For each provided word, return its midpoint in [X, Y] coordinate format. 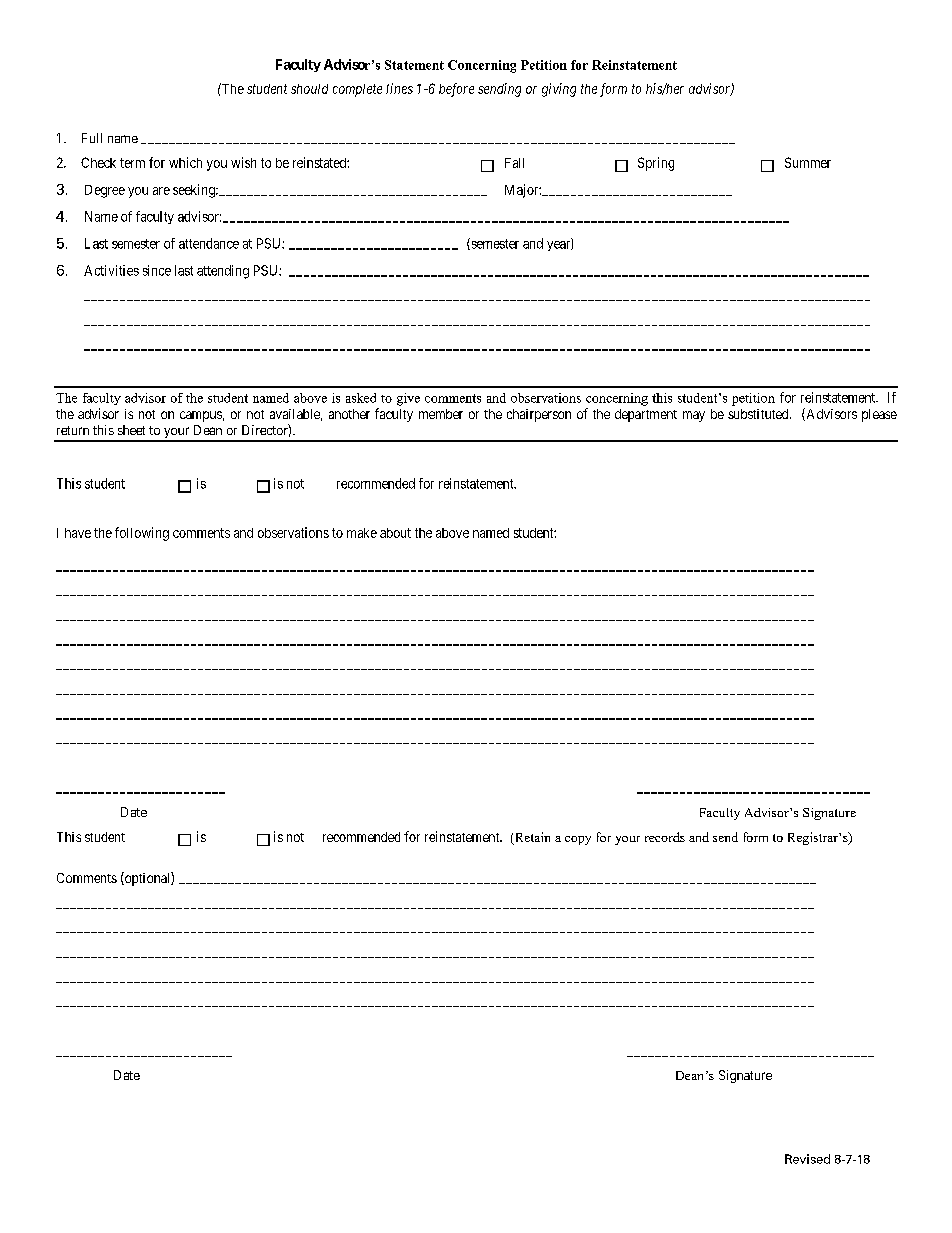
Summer [808, 162]
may [694, 416]
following [142, 534]
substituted [759, 414]
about [395, 533]
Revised [807, 1159]
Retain [531, 838]
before [456, 90]
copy [578, 840]
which [185, 162]
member [441, 414]
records [665, 837]
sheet [131, 430]
